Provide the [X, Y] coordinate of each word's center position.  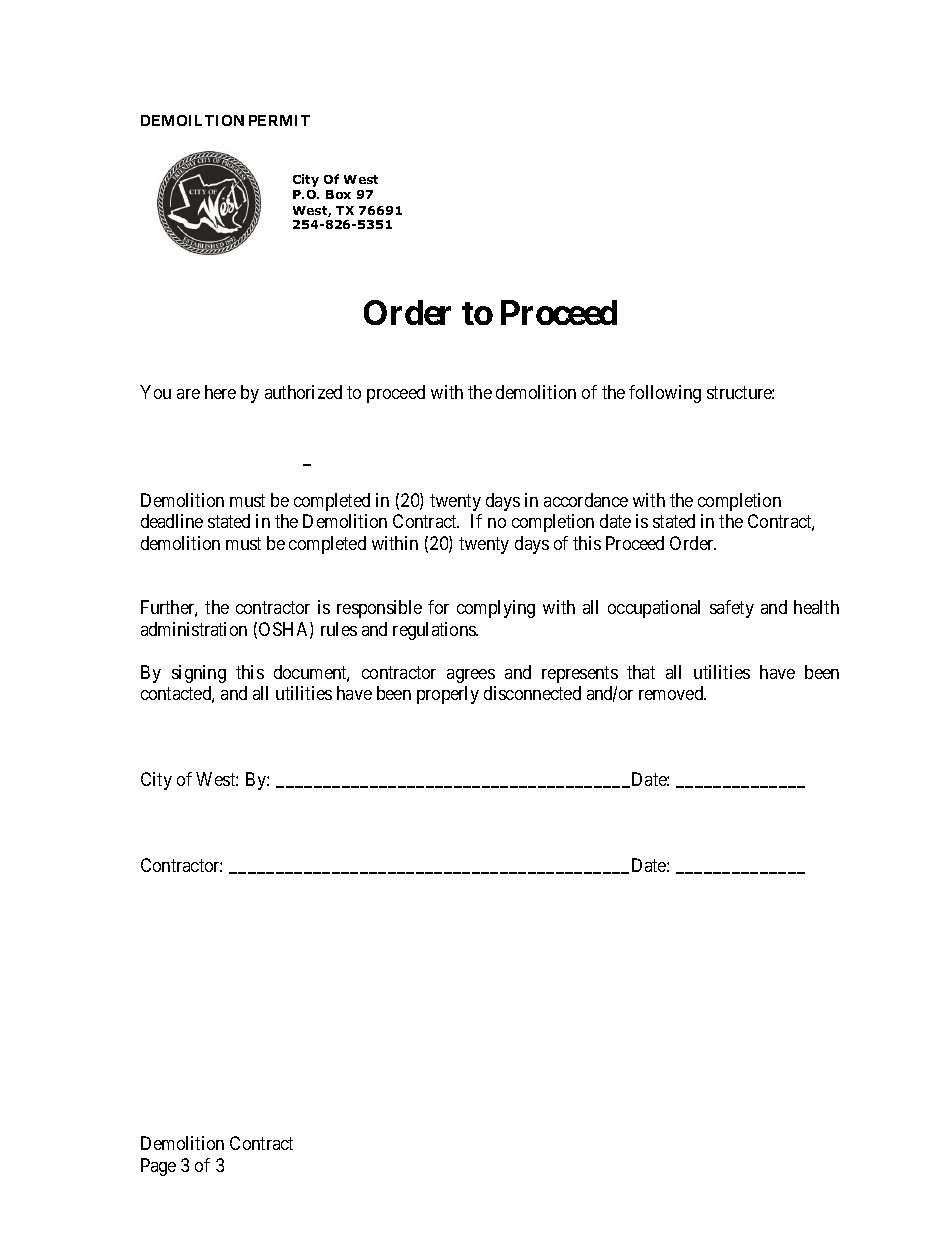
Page [158, 1167]
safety [732, 609]
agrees [471, 676]
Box [338, 194]
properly [448, 695]
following [665, 394]
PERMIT [279, 120]
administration [194, 629]
